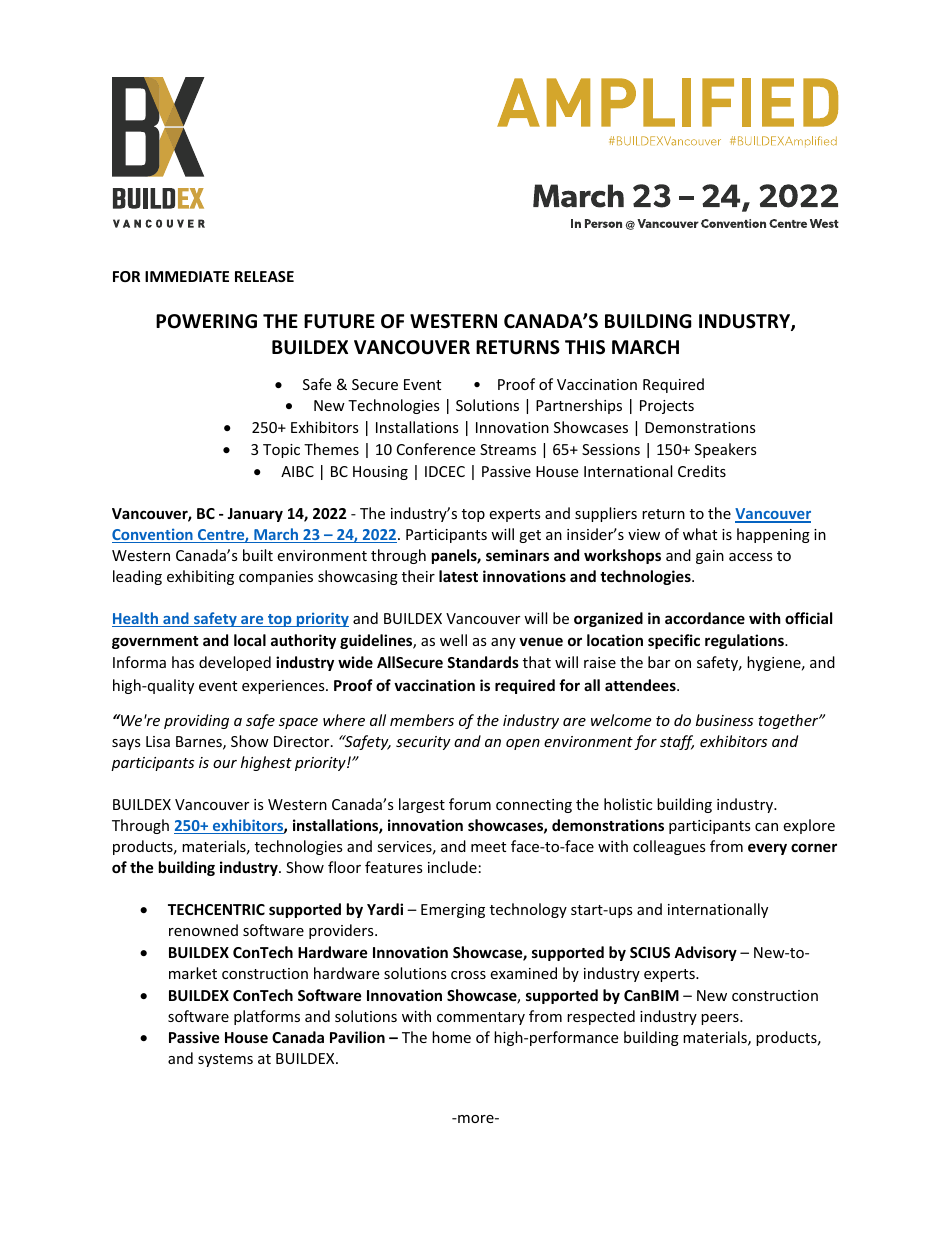 The width and height of the image is (952, 1233). What do you see at coordinates (751, 557) in the image?
I see `access` at bounding box center [751, 557].
